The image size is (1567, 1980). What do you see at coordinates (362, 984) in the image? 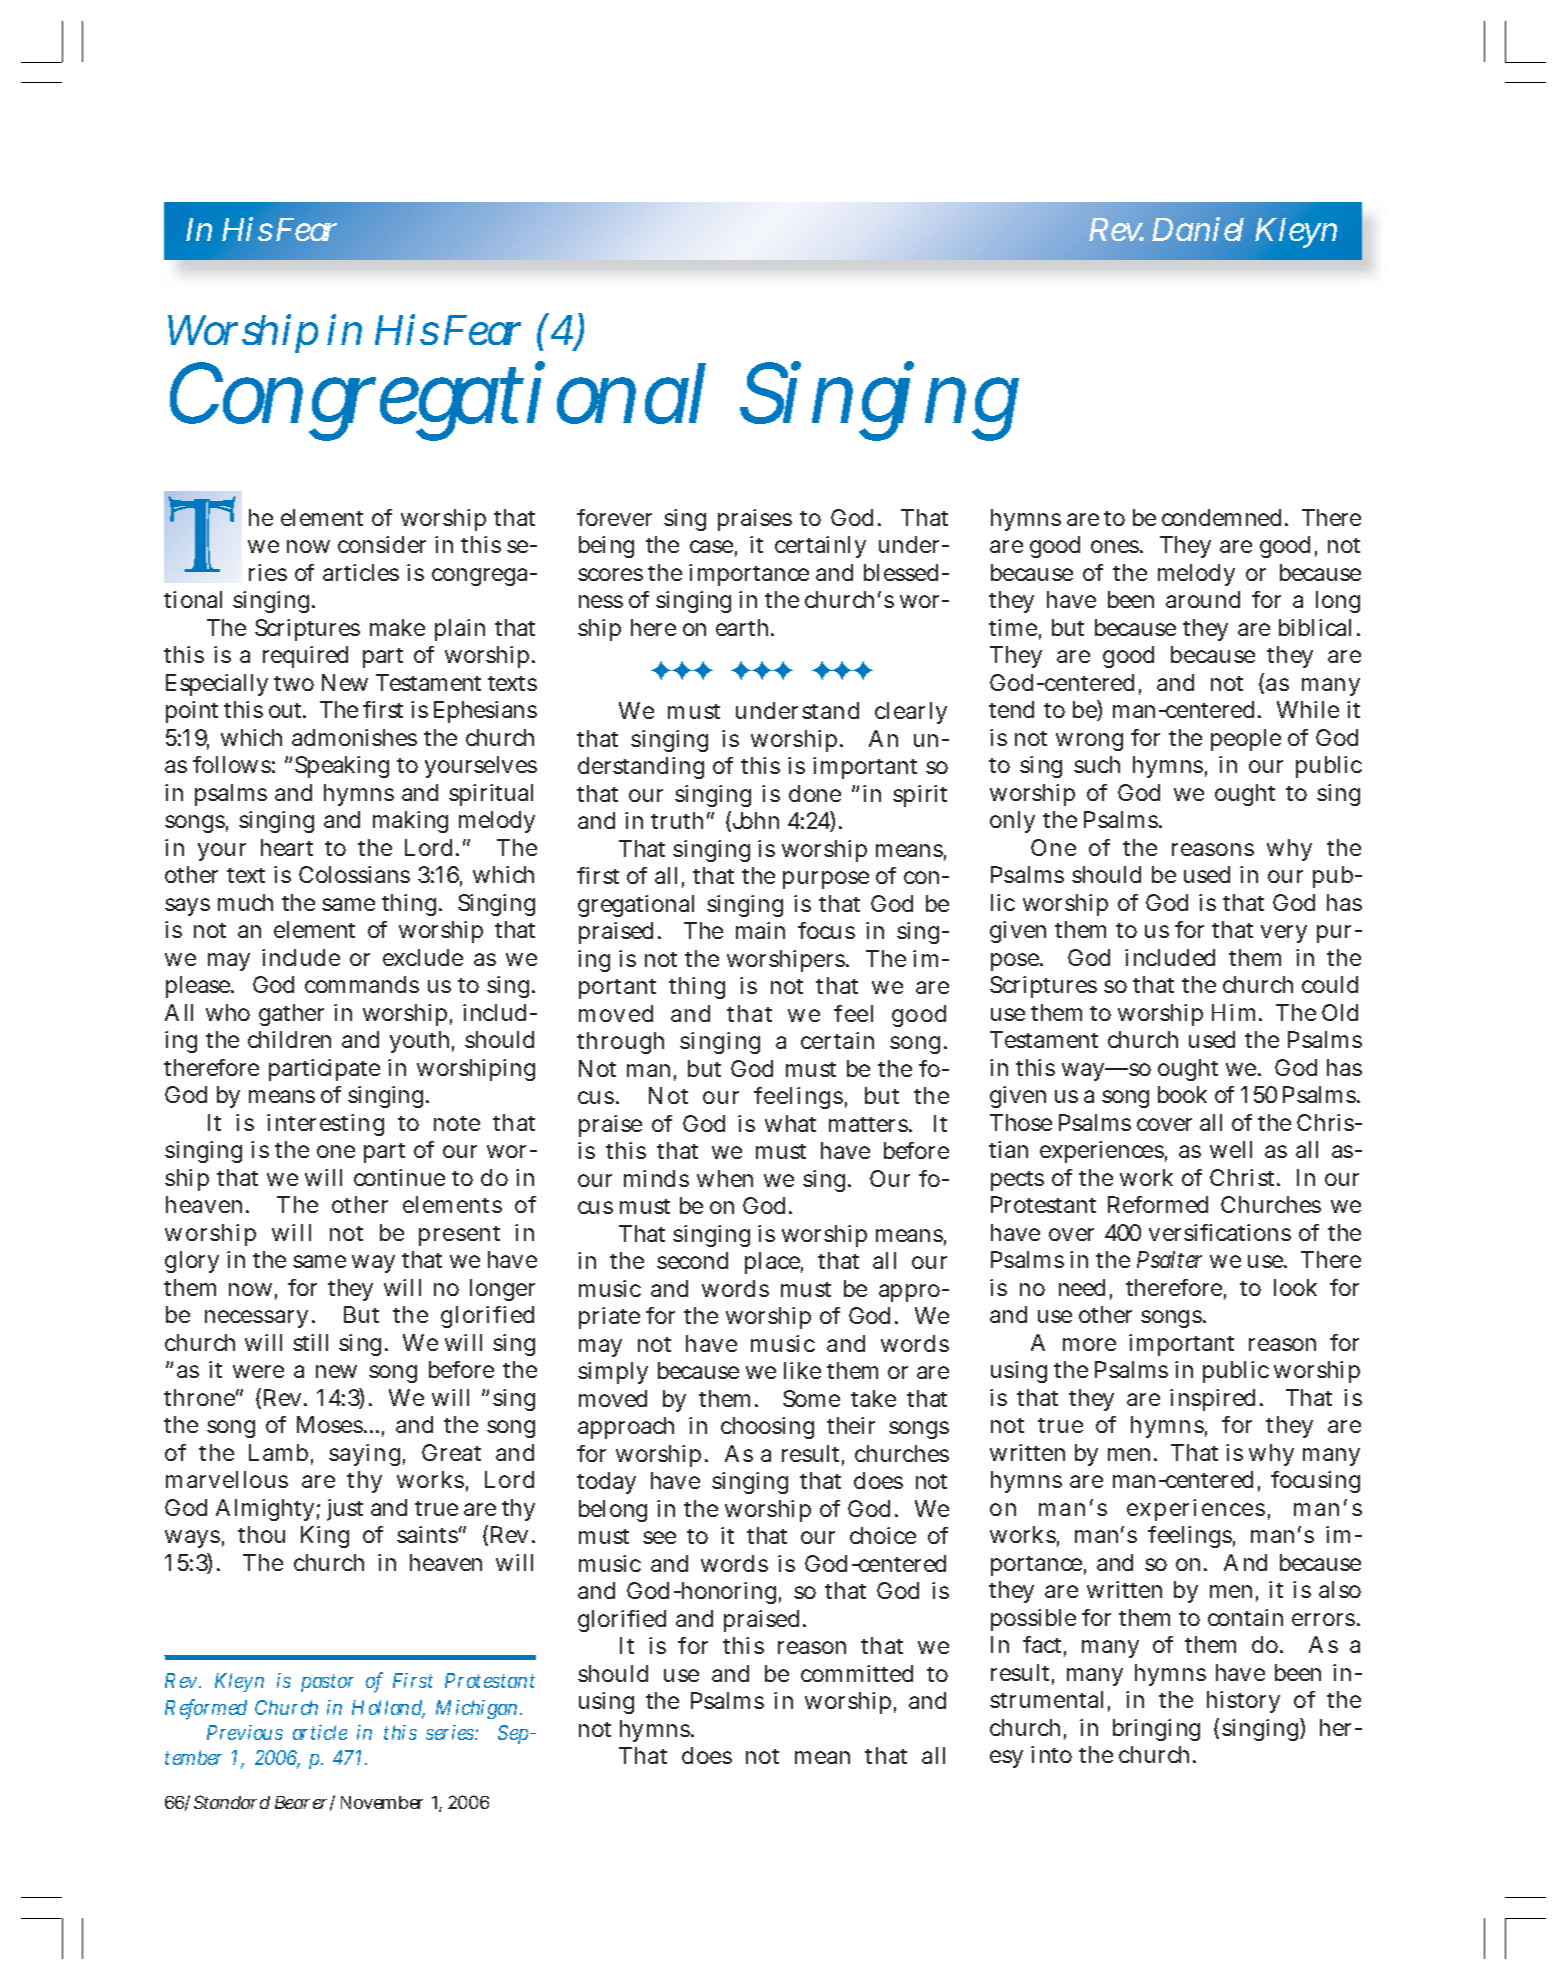
I see `commands` at bounding box center [362, 984].
